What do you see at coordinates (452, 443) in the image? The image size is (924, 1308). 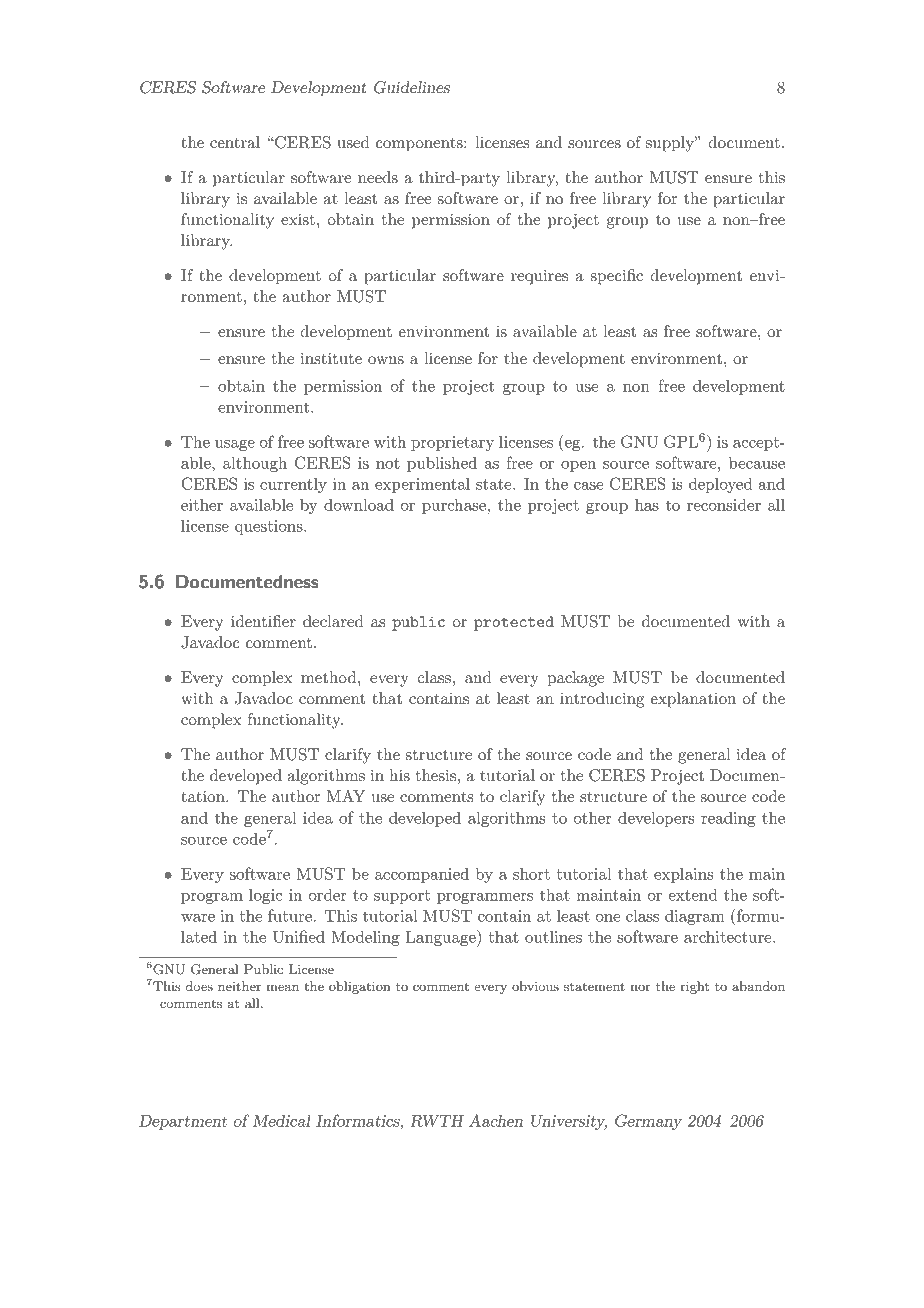 I see `proprietary` at bounding box center [452, 443].
